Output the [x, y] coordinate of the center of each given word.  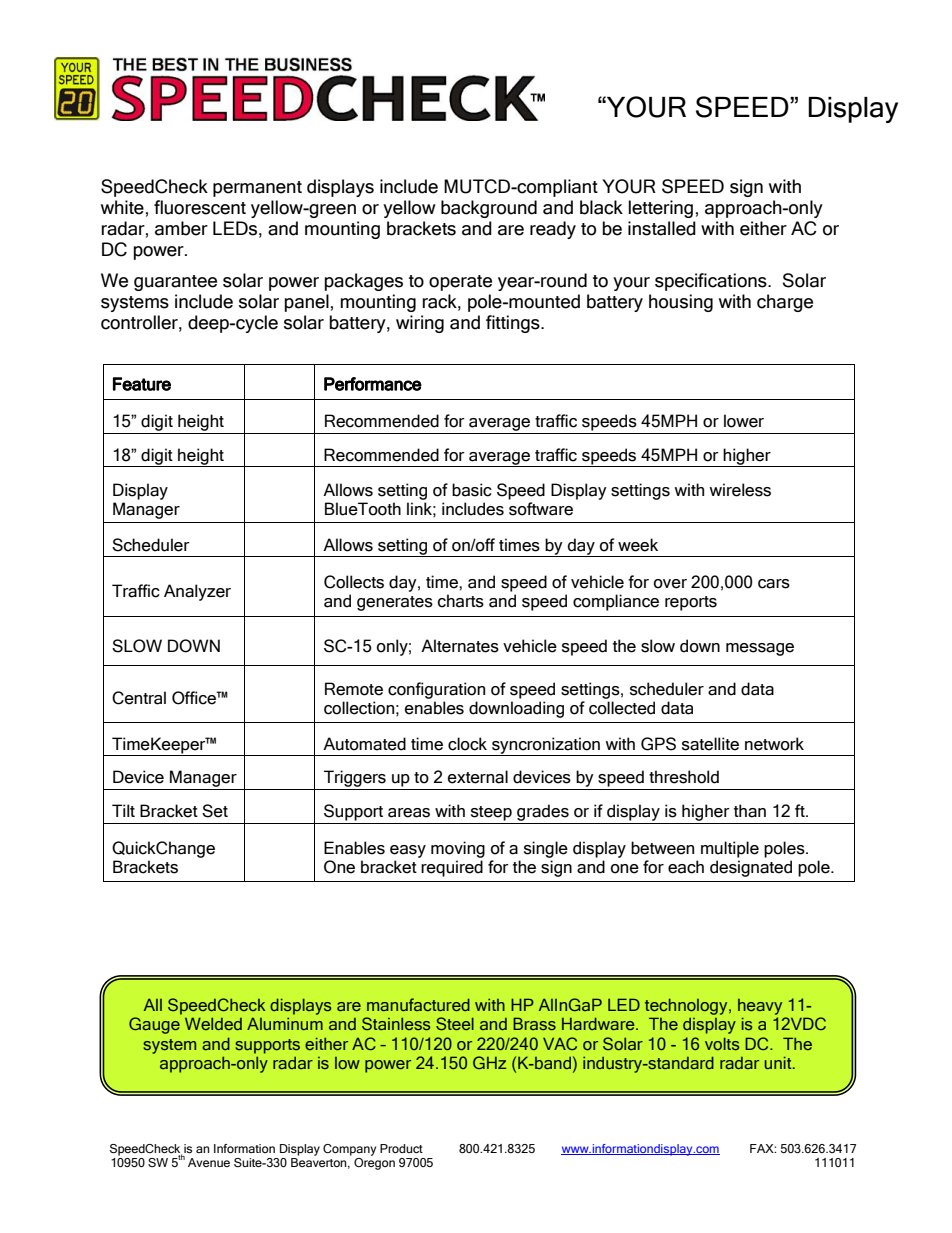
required [452, 868]
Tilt [123, 810]
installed [662, 228]
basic [472, 490]
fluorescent [200, 207]
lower [744, 421]
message [760, 649]
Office [195, 698]
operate [460, 283]
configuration [436, 690]
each [686, 867]
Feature [142, 384]
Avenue [209, 1162]
